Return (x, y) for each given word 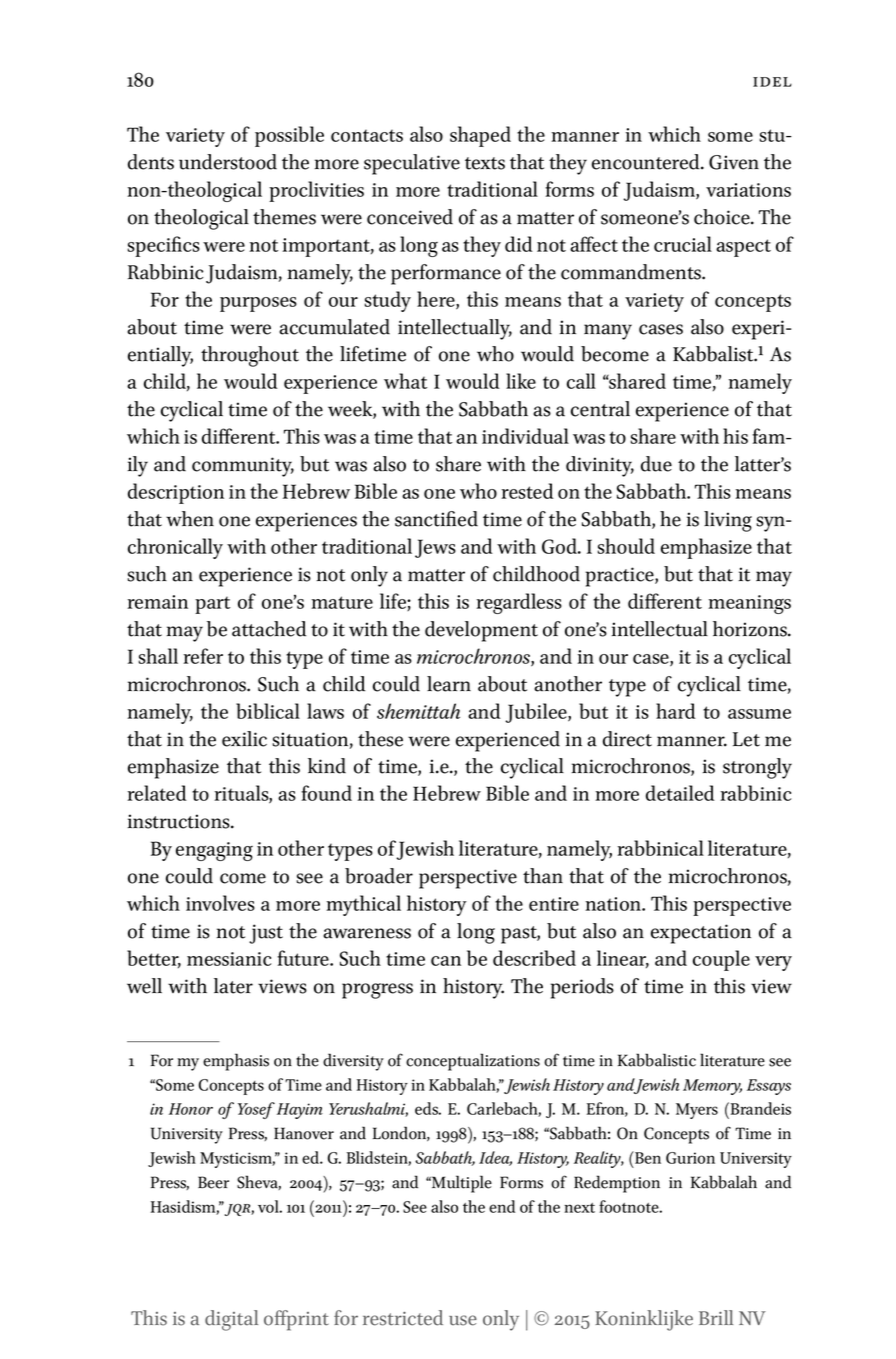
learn (449, 684)
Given (734, 162)
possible (289, 136)
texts (485, 163)
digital (231, 1320)
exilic (244, 739)
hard (676, 711)
